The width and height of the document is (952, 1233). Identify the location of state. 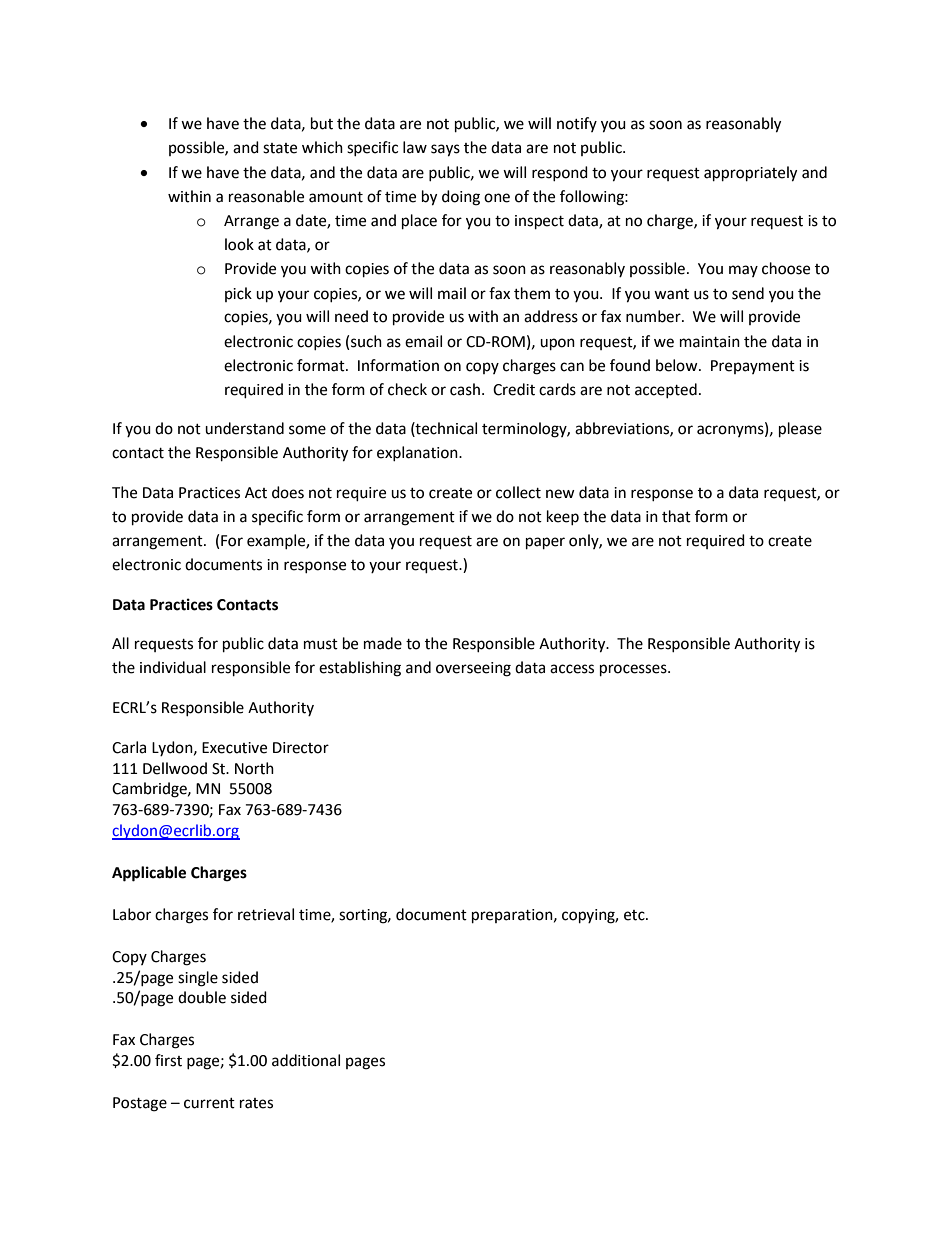
(280, 148).
